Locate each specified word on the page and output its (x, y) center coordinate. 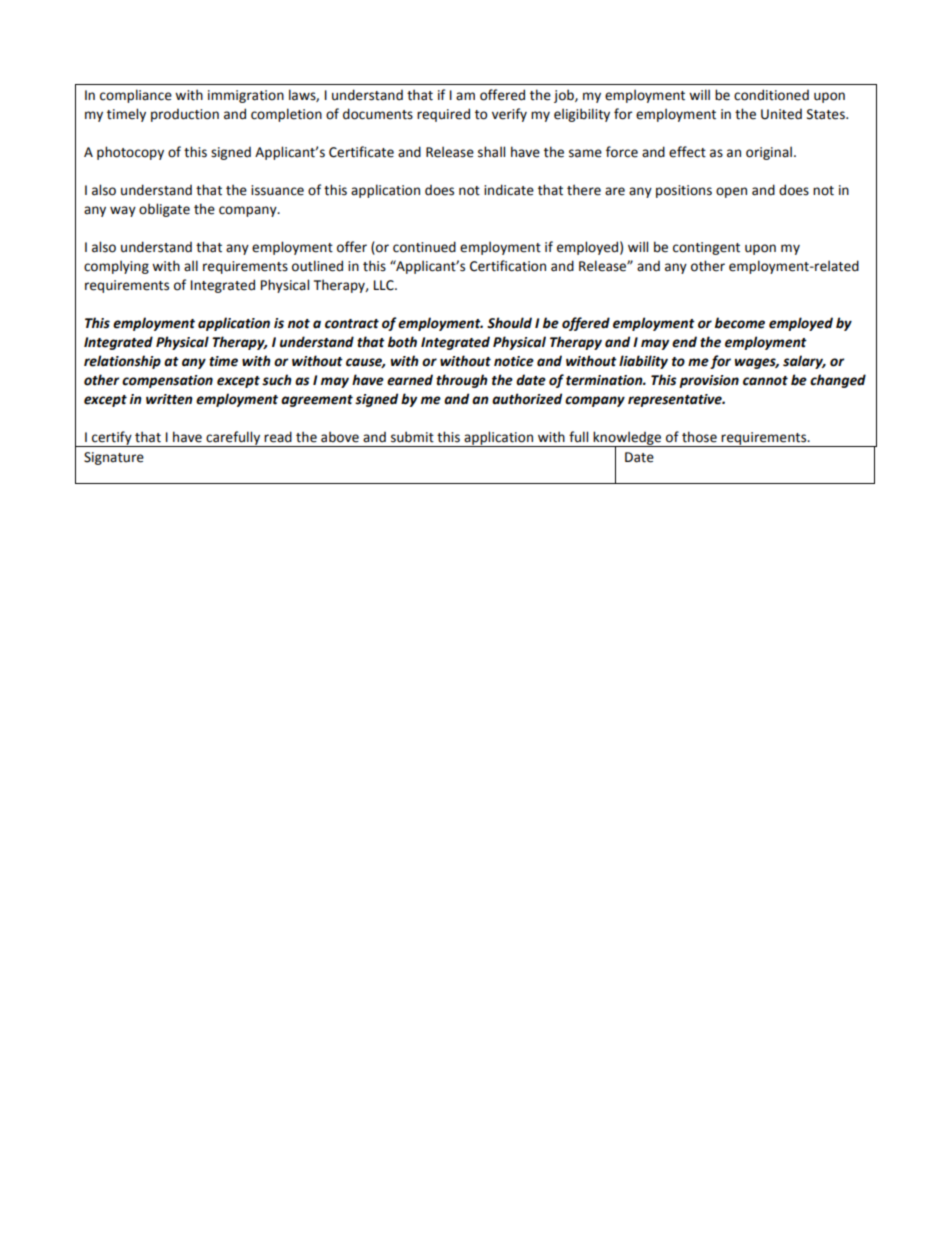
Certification (508, 266)
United (781, 114)
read (278, 437)
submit (412, 437)
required (443, 115)
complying (116, 267)
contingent (706, 248)
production (185, 115)
